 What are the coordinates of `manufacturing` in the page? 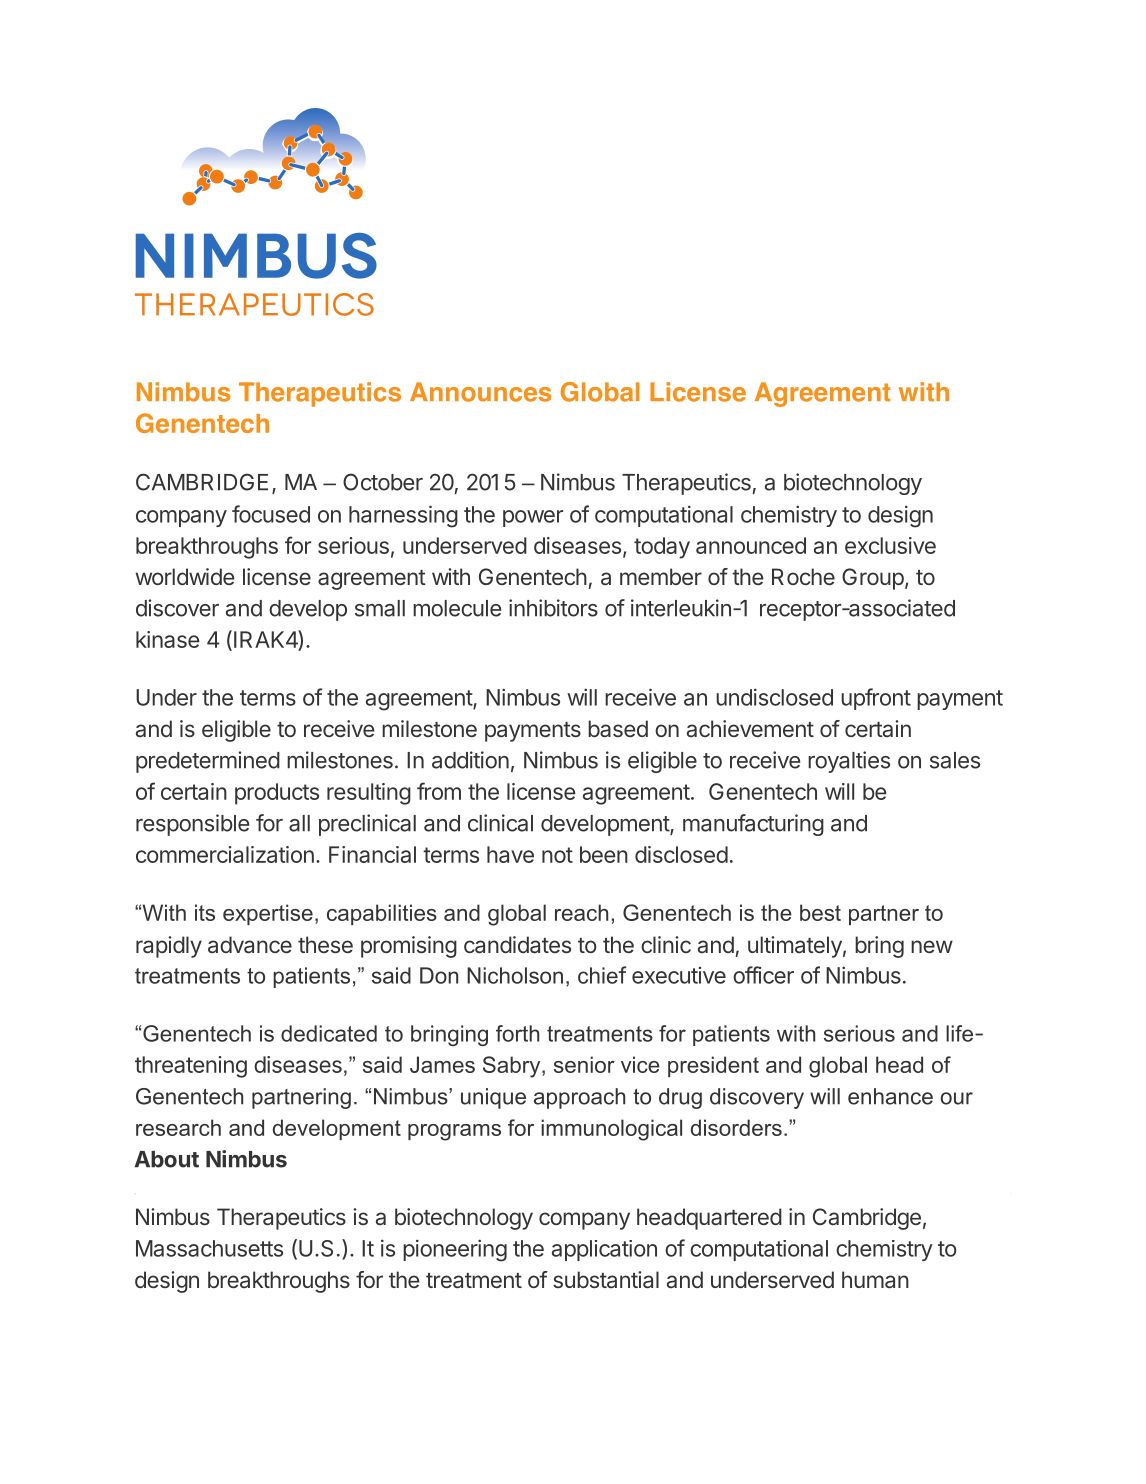 It's located at (753, 825).
